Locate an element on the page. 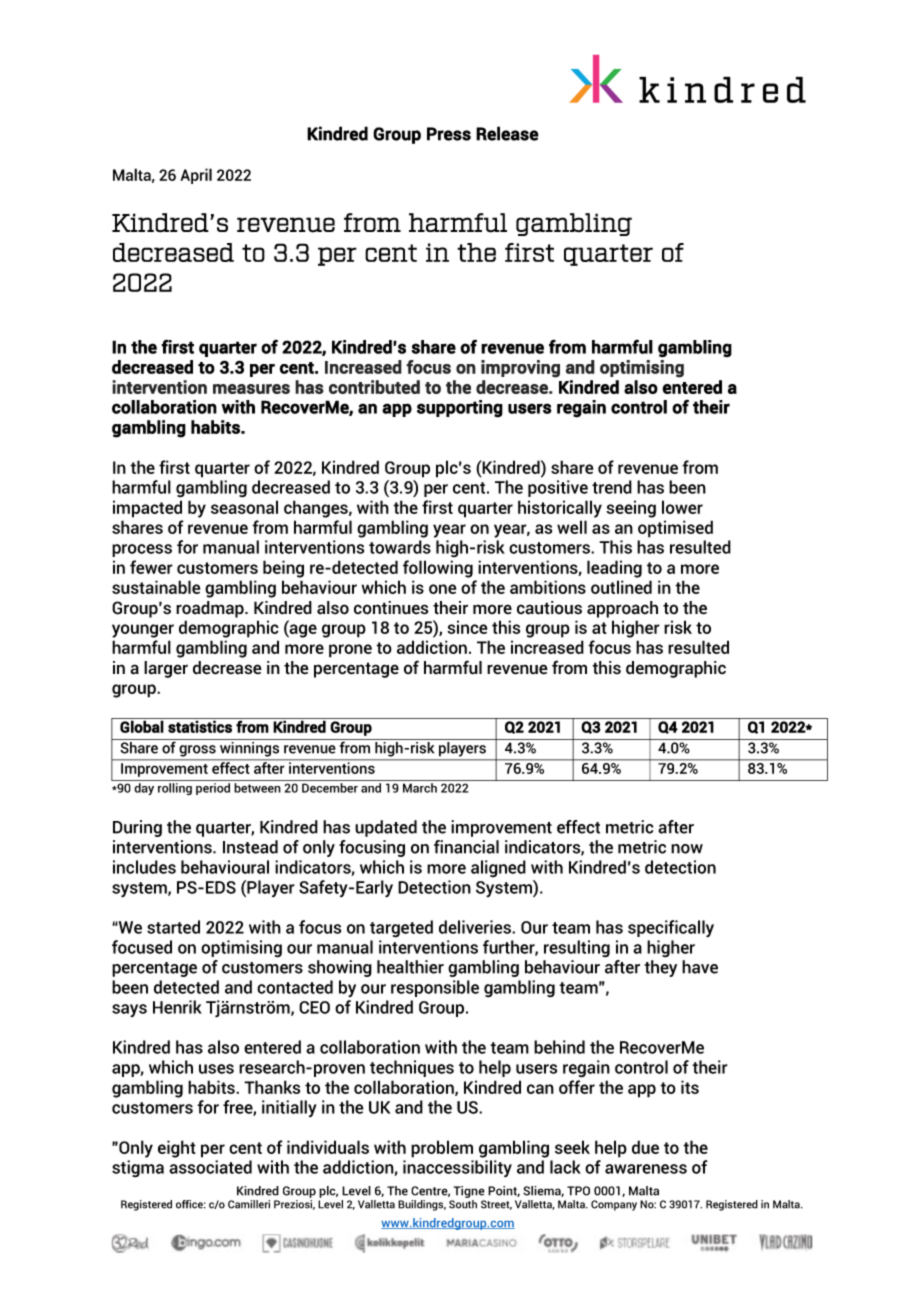 The height and width of the document is (1308, 924). now is located at coordinates (687, 849).
